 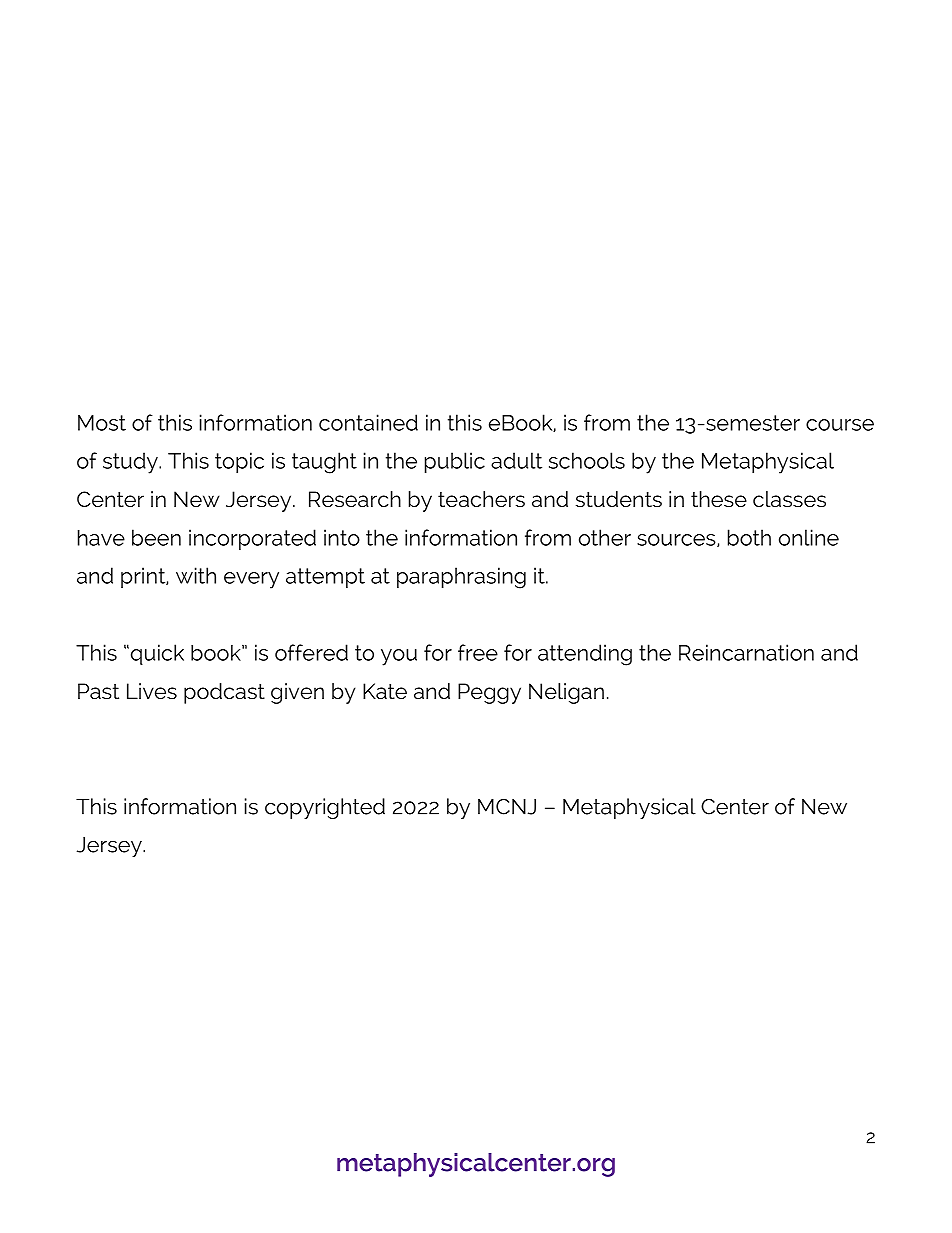 I want to click on podcast, so click(x=224, y=693).
